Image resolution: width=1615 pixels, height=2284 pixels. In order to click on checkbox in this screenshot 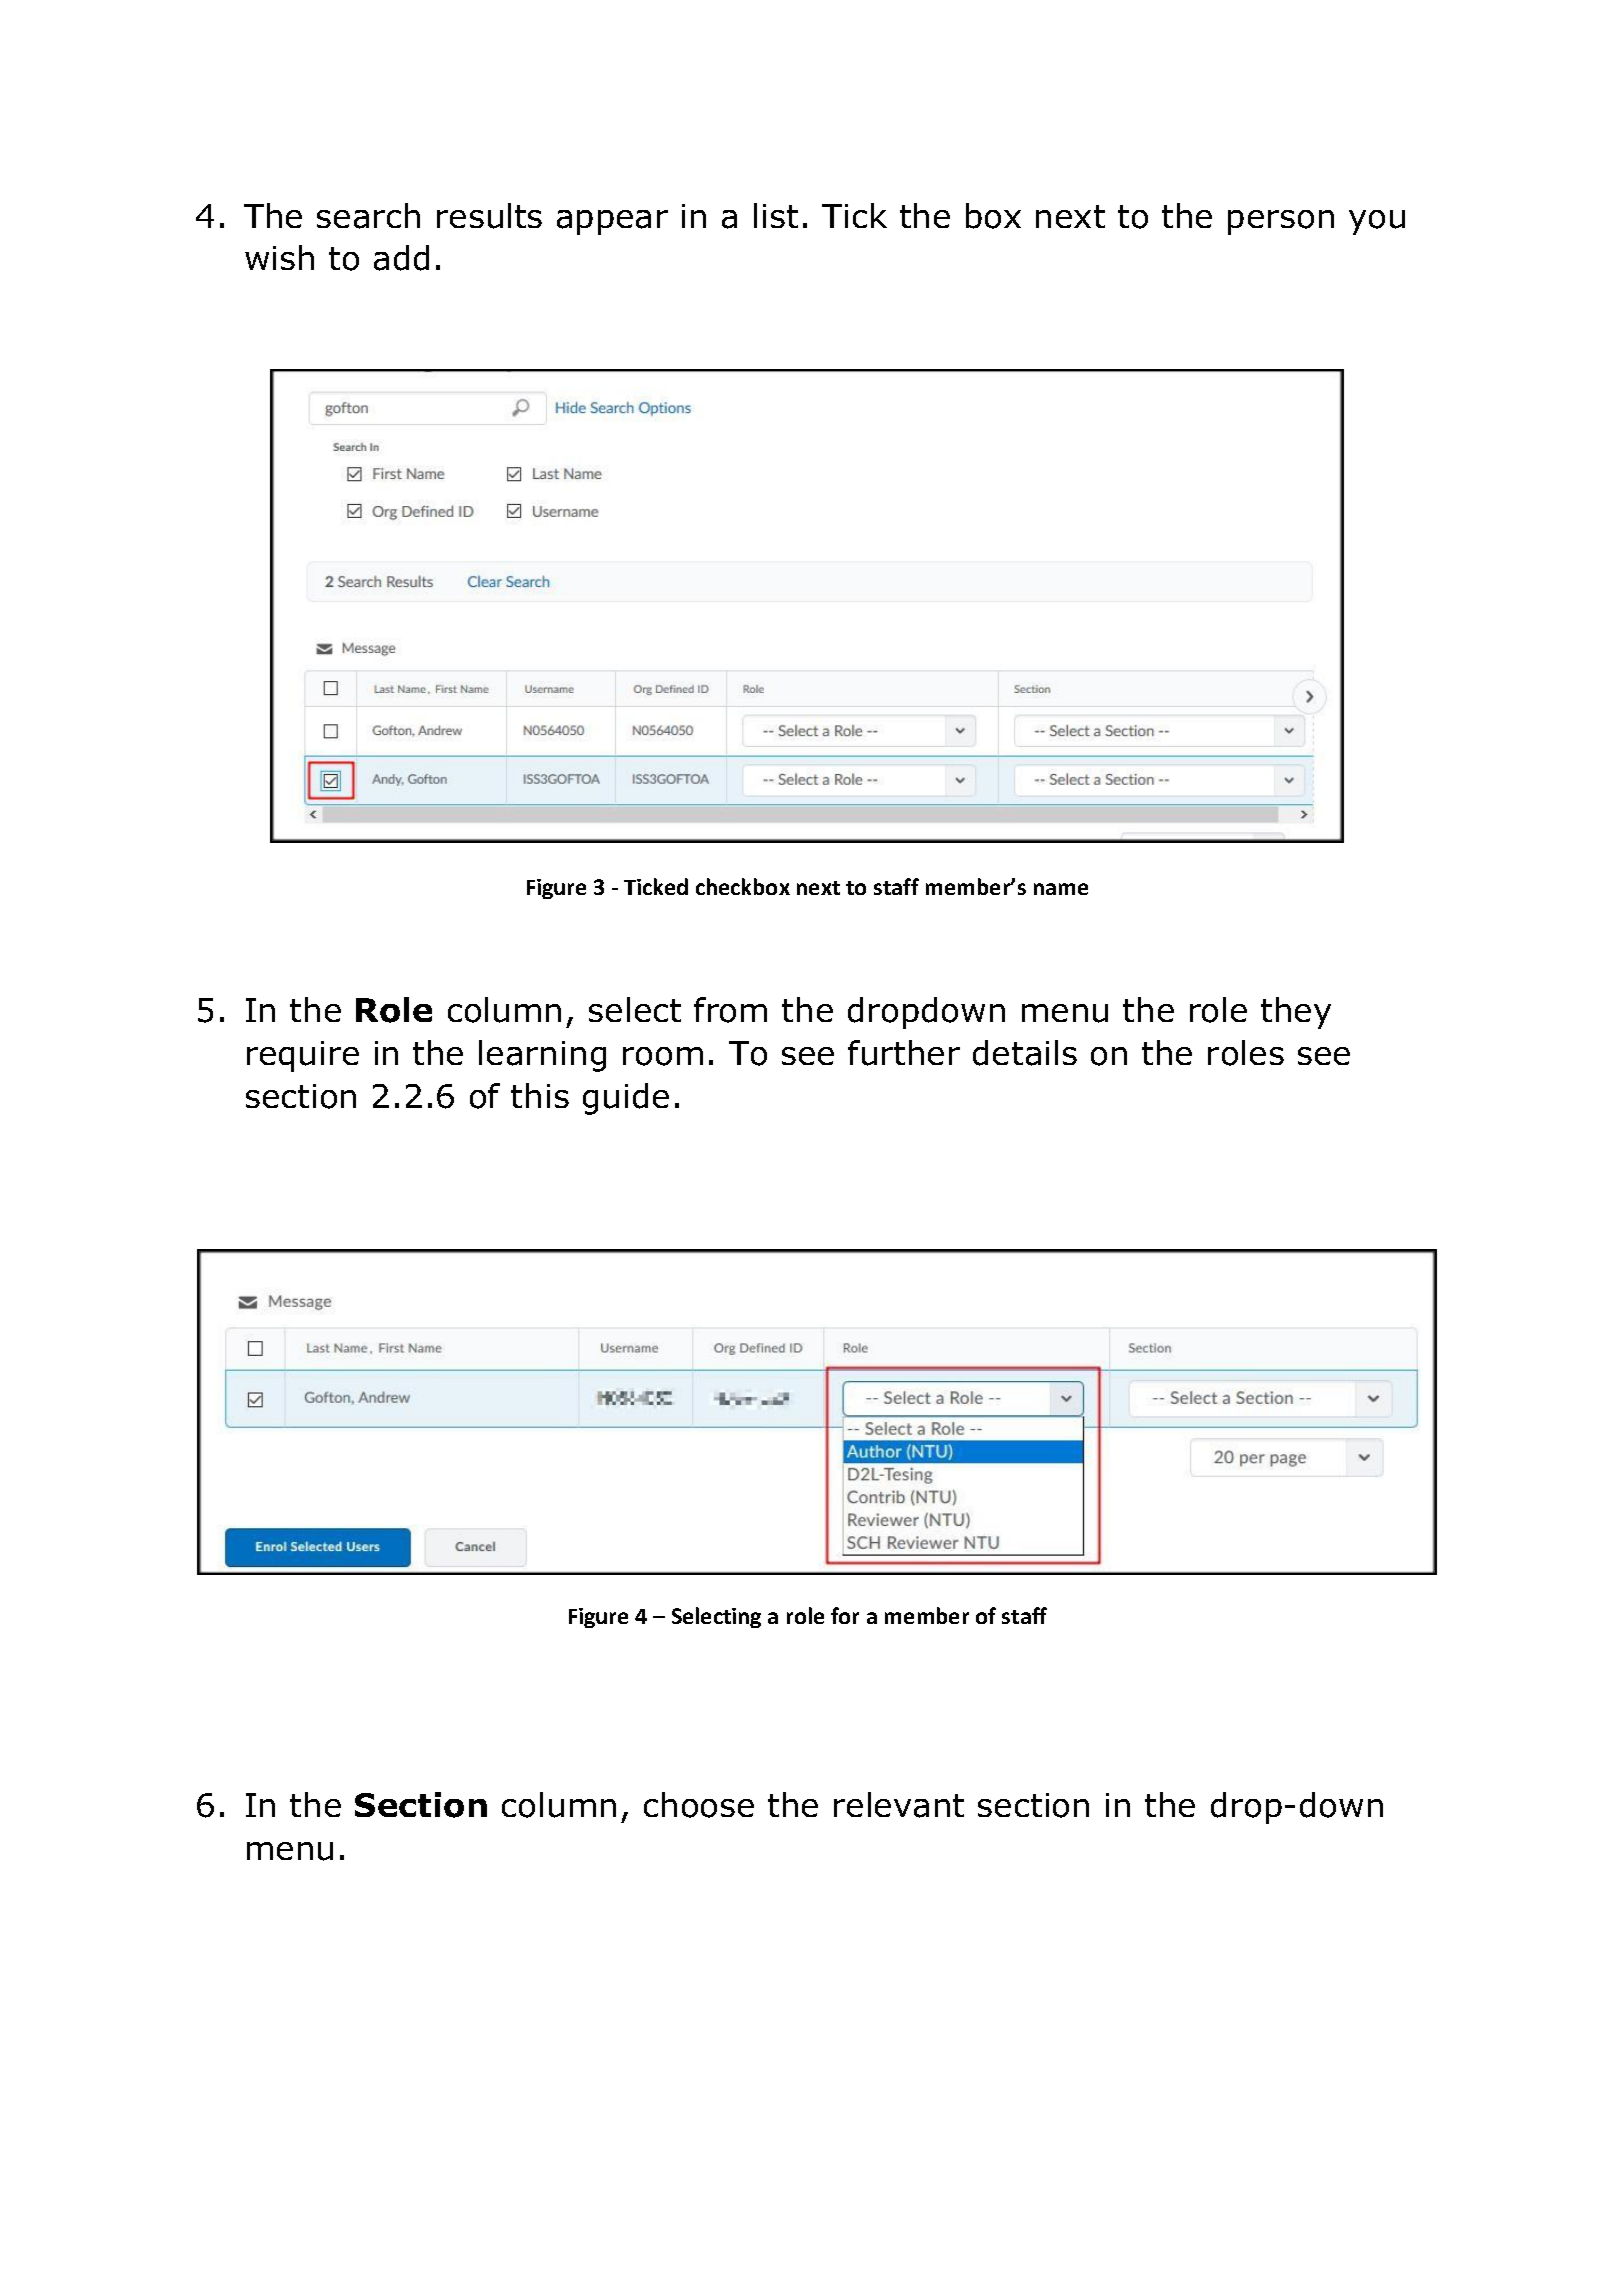, I will do `click(743, 886)`.
